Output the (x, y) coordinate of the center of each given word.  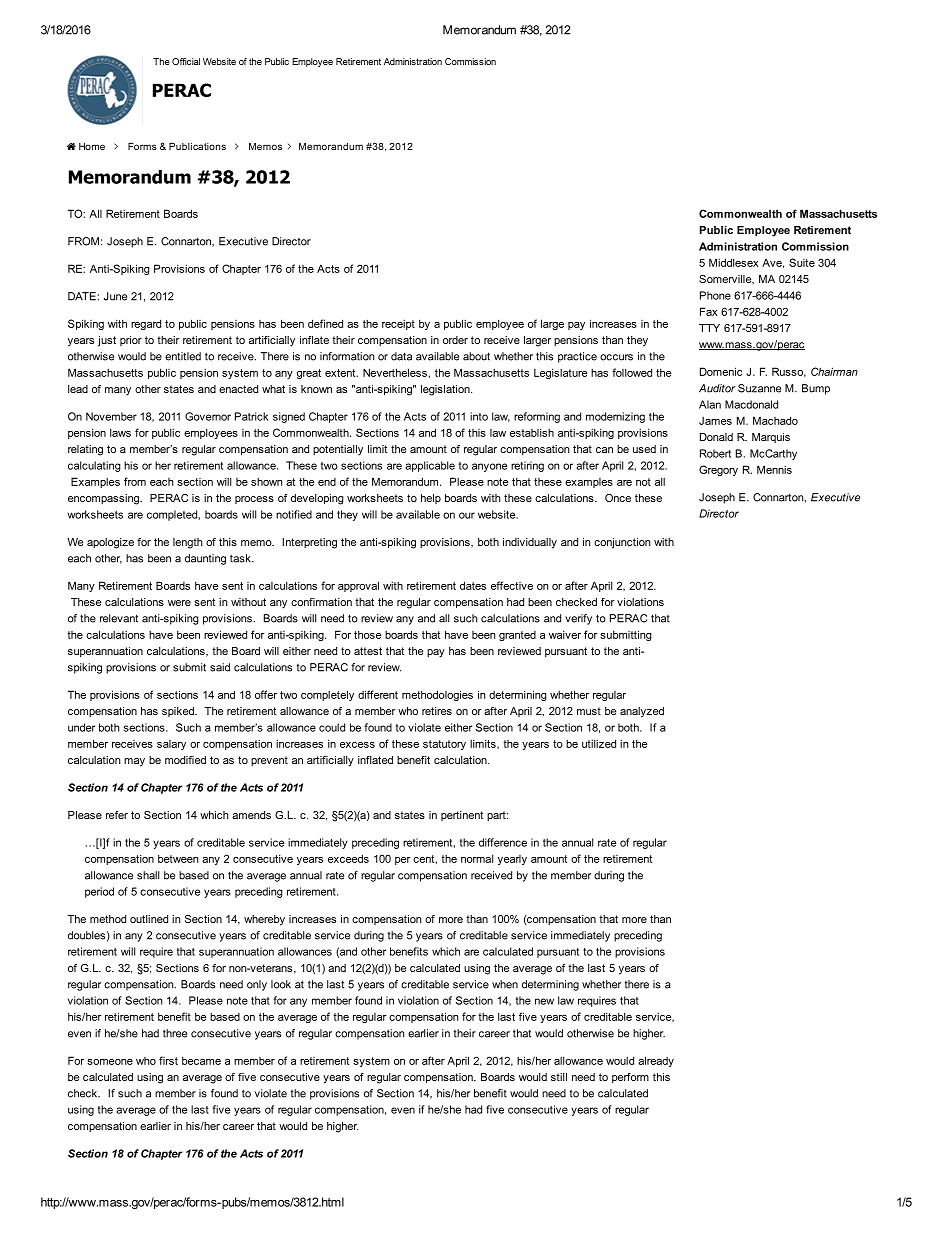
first (168, 1060)
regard (146, 324)
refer (117, 815)
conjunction (622, 543)
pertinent (462, 816)
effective (512, 585)
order (455, 340)
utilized (599, 743)
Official (186, 61)
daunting (205, 559)
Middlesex (733, 262)
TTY (709, 328)
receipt (398, 325)
